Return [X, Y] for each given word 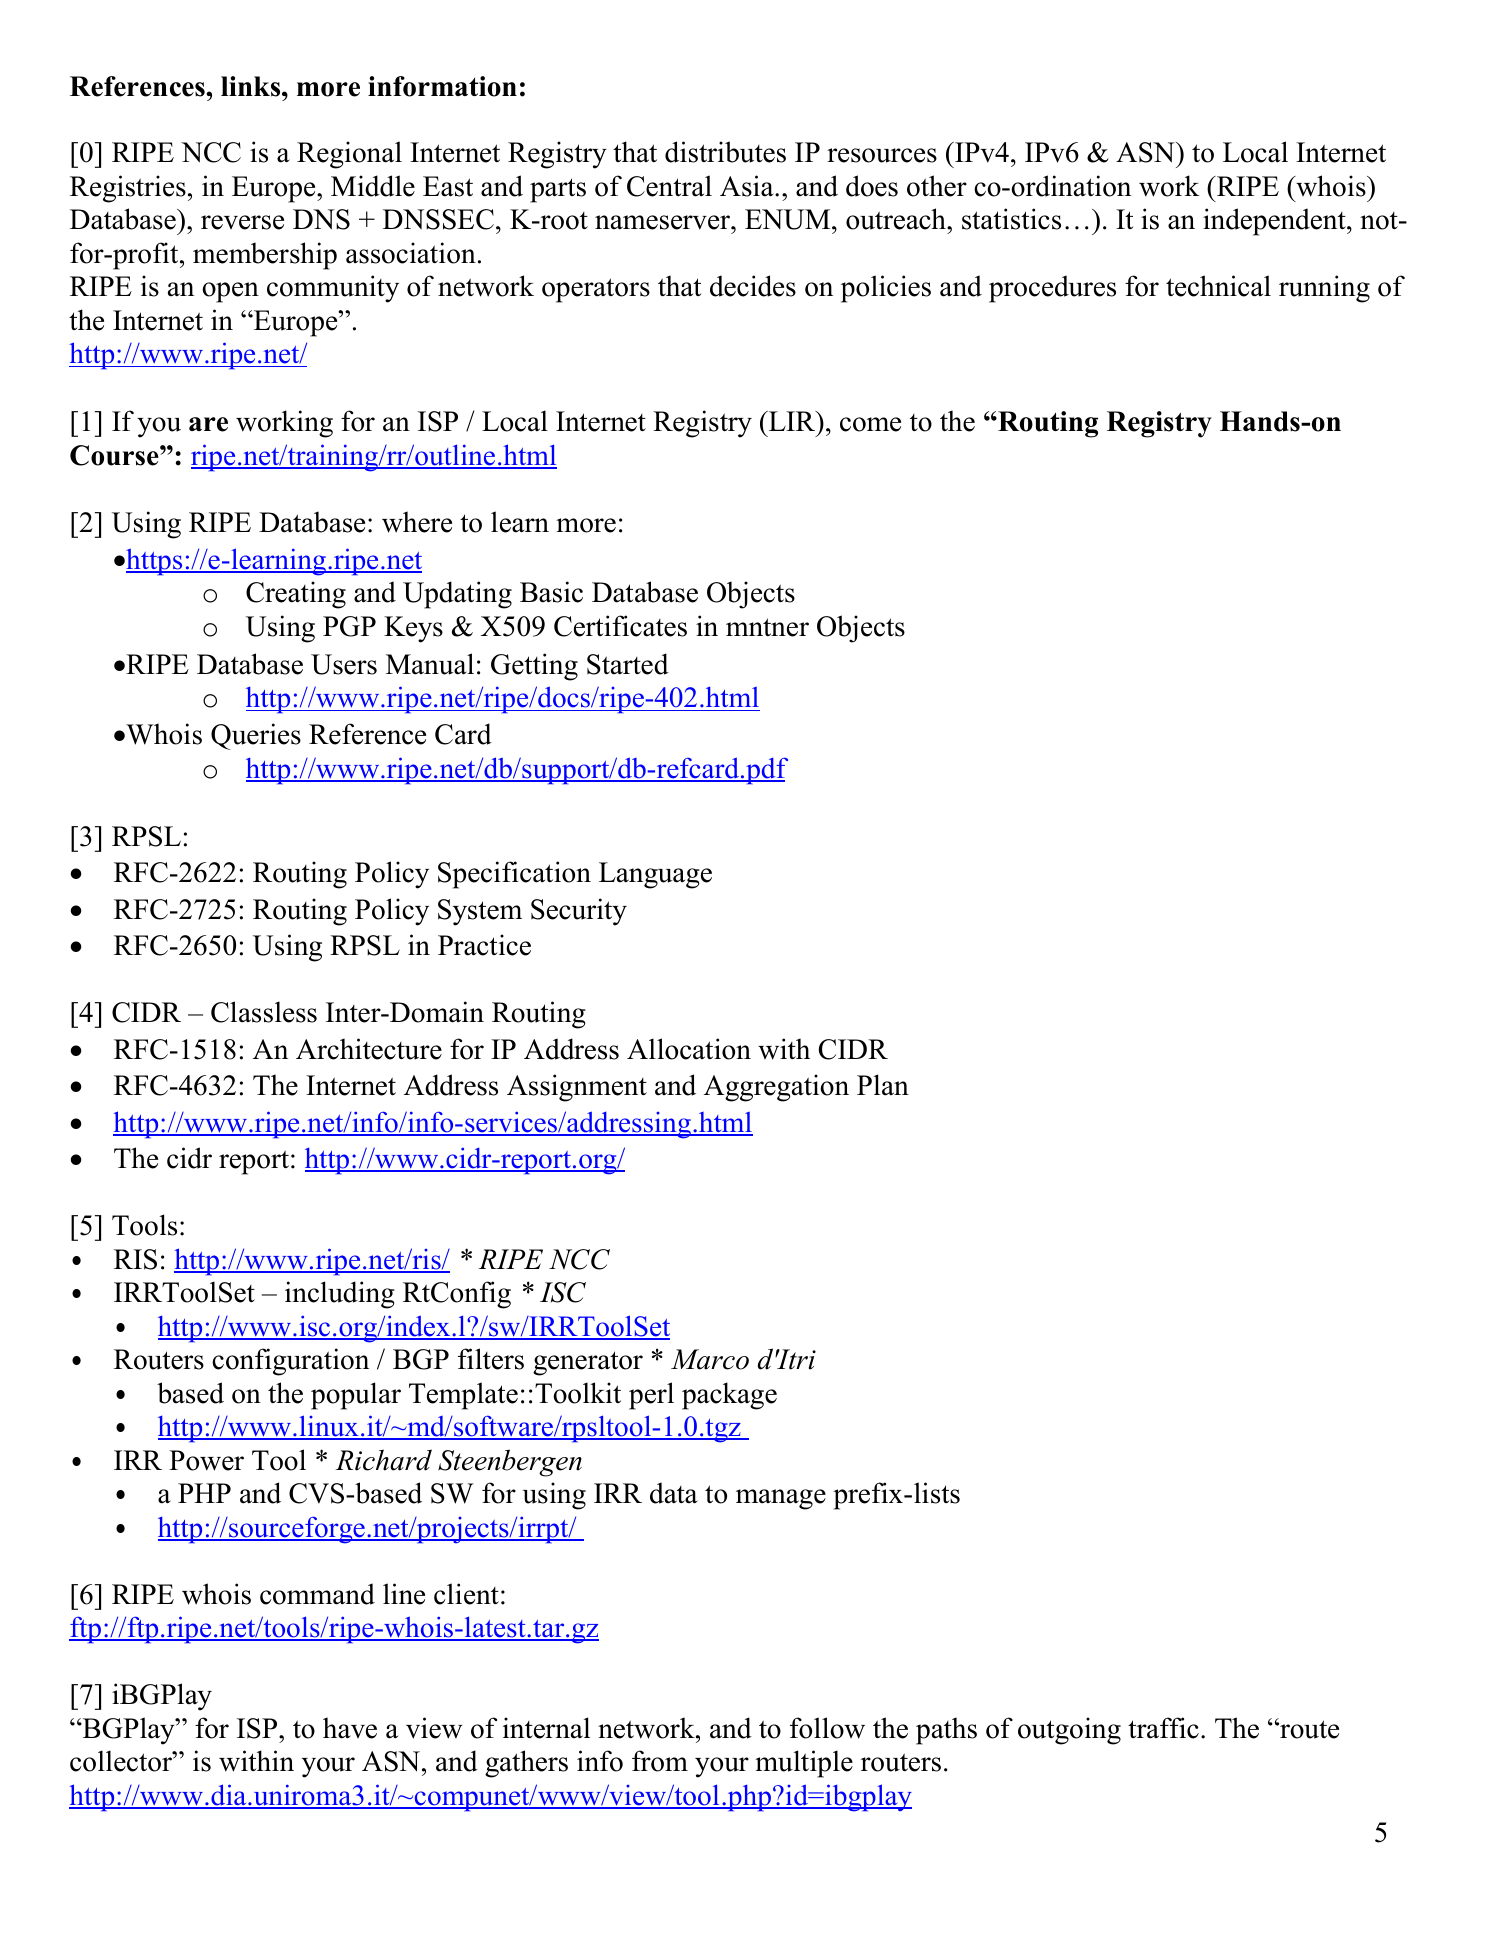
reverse [242, 222]
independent [1275, 222]
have [350, 1728]
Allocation [689, 1049]
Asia [748, 186]
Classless [264, 1012]
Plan [883, 1085]
